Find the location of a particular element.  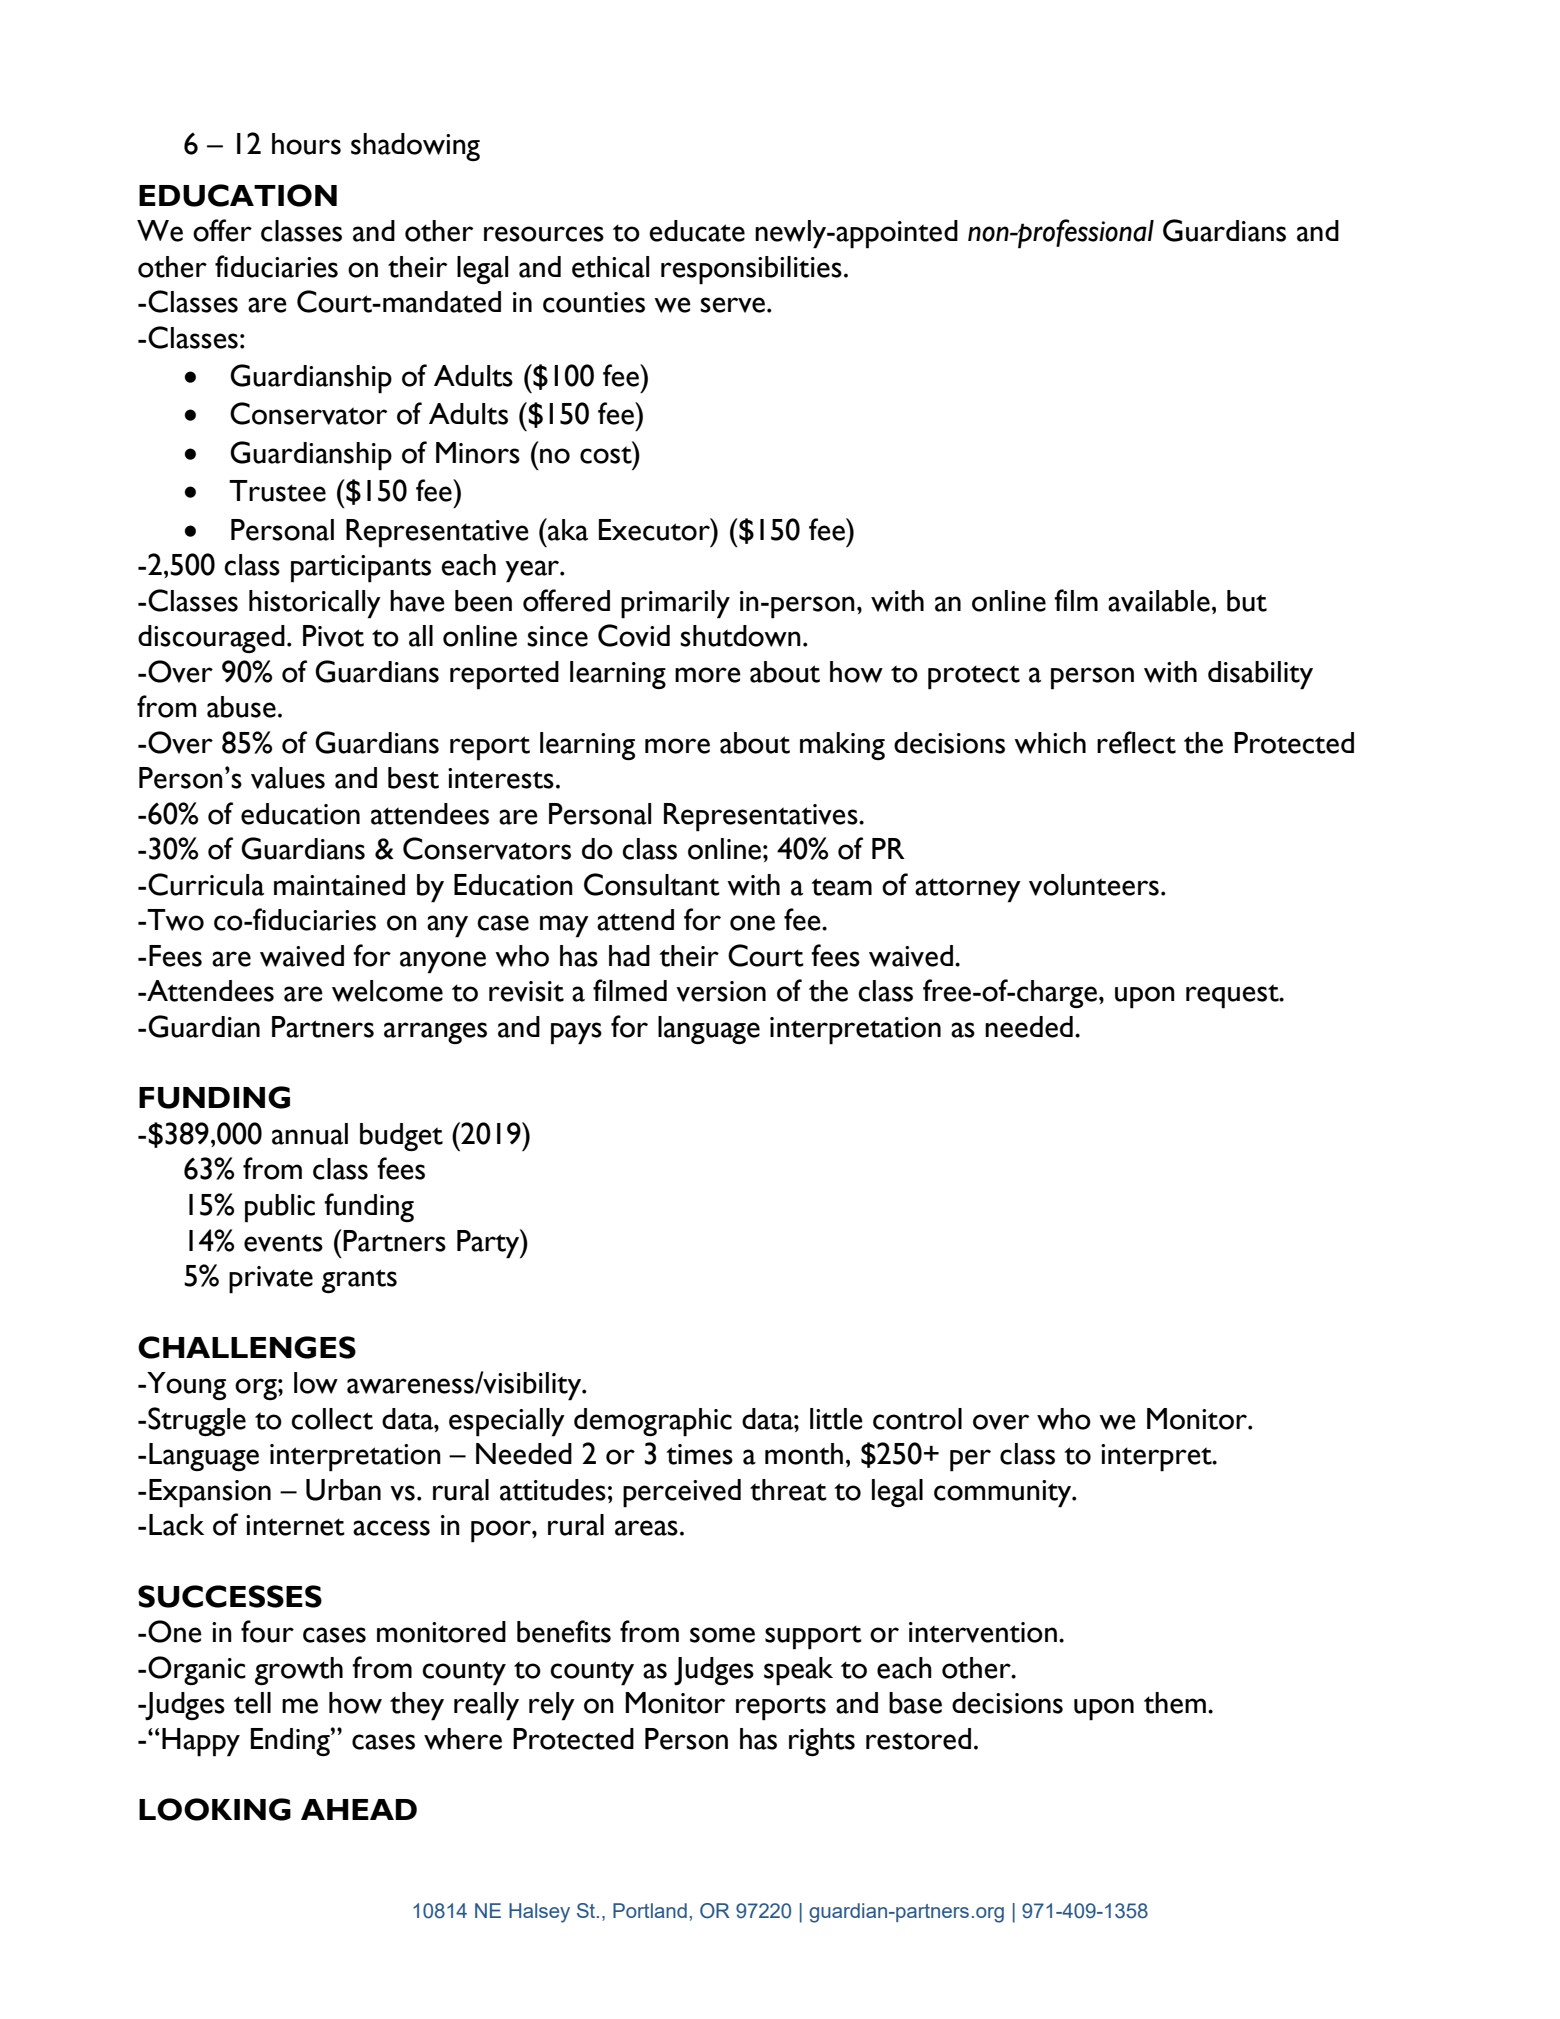

hours is located at coordinates (306, 144).
